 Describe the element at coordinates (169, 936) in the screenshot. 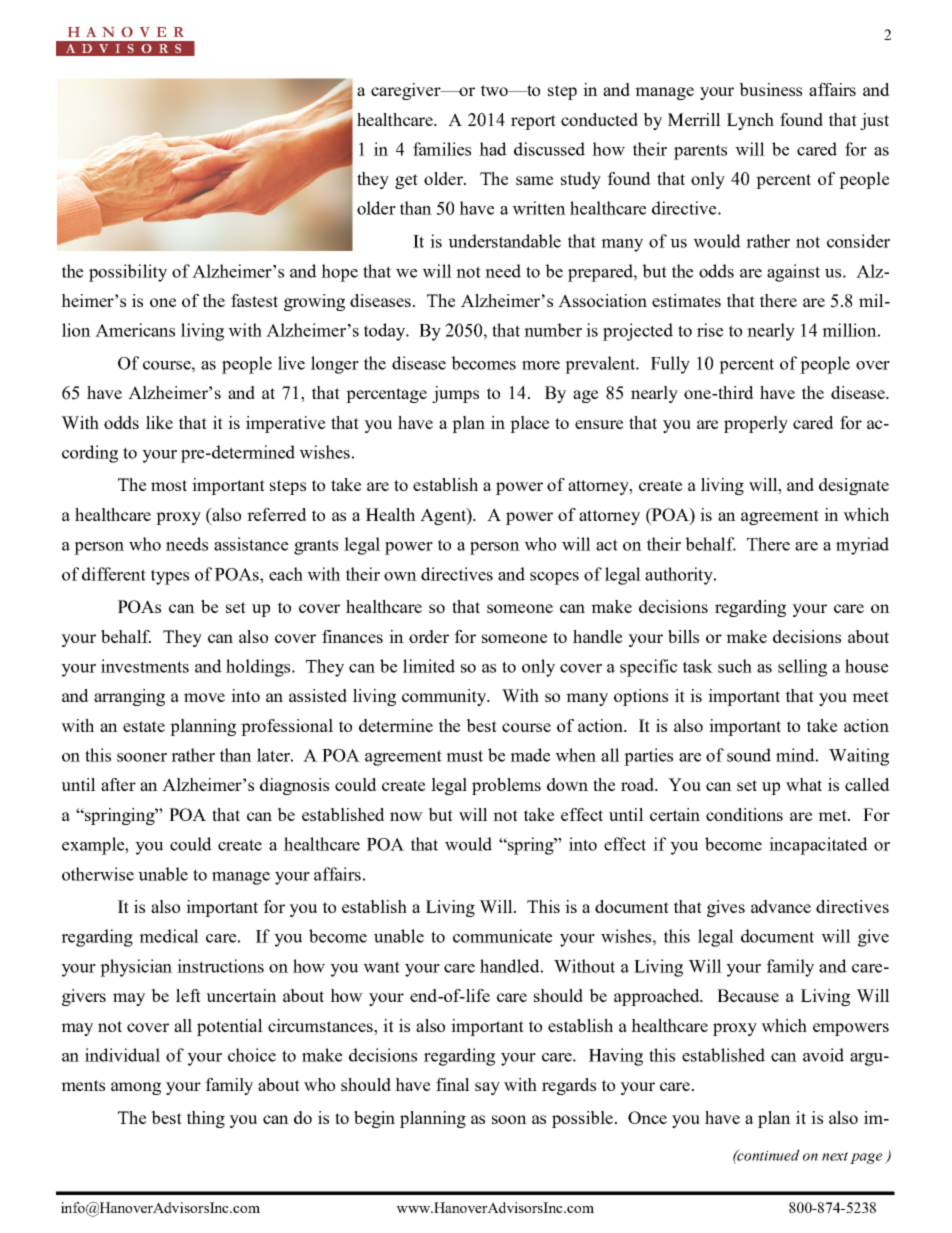

I see `medical` at that location.
